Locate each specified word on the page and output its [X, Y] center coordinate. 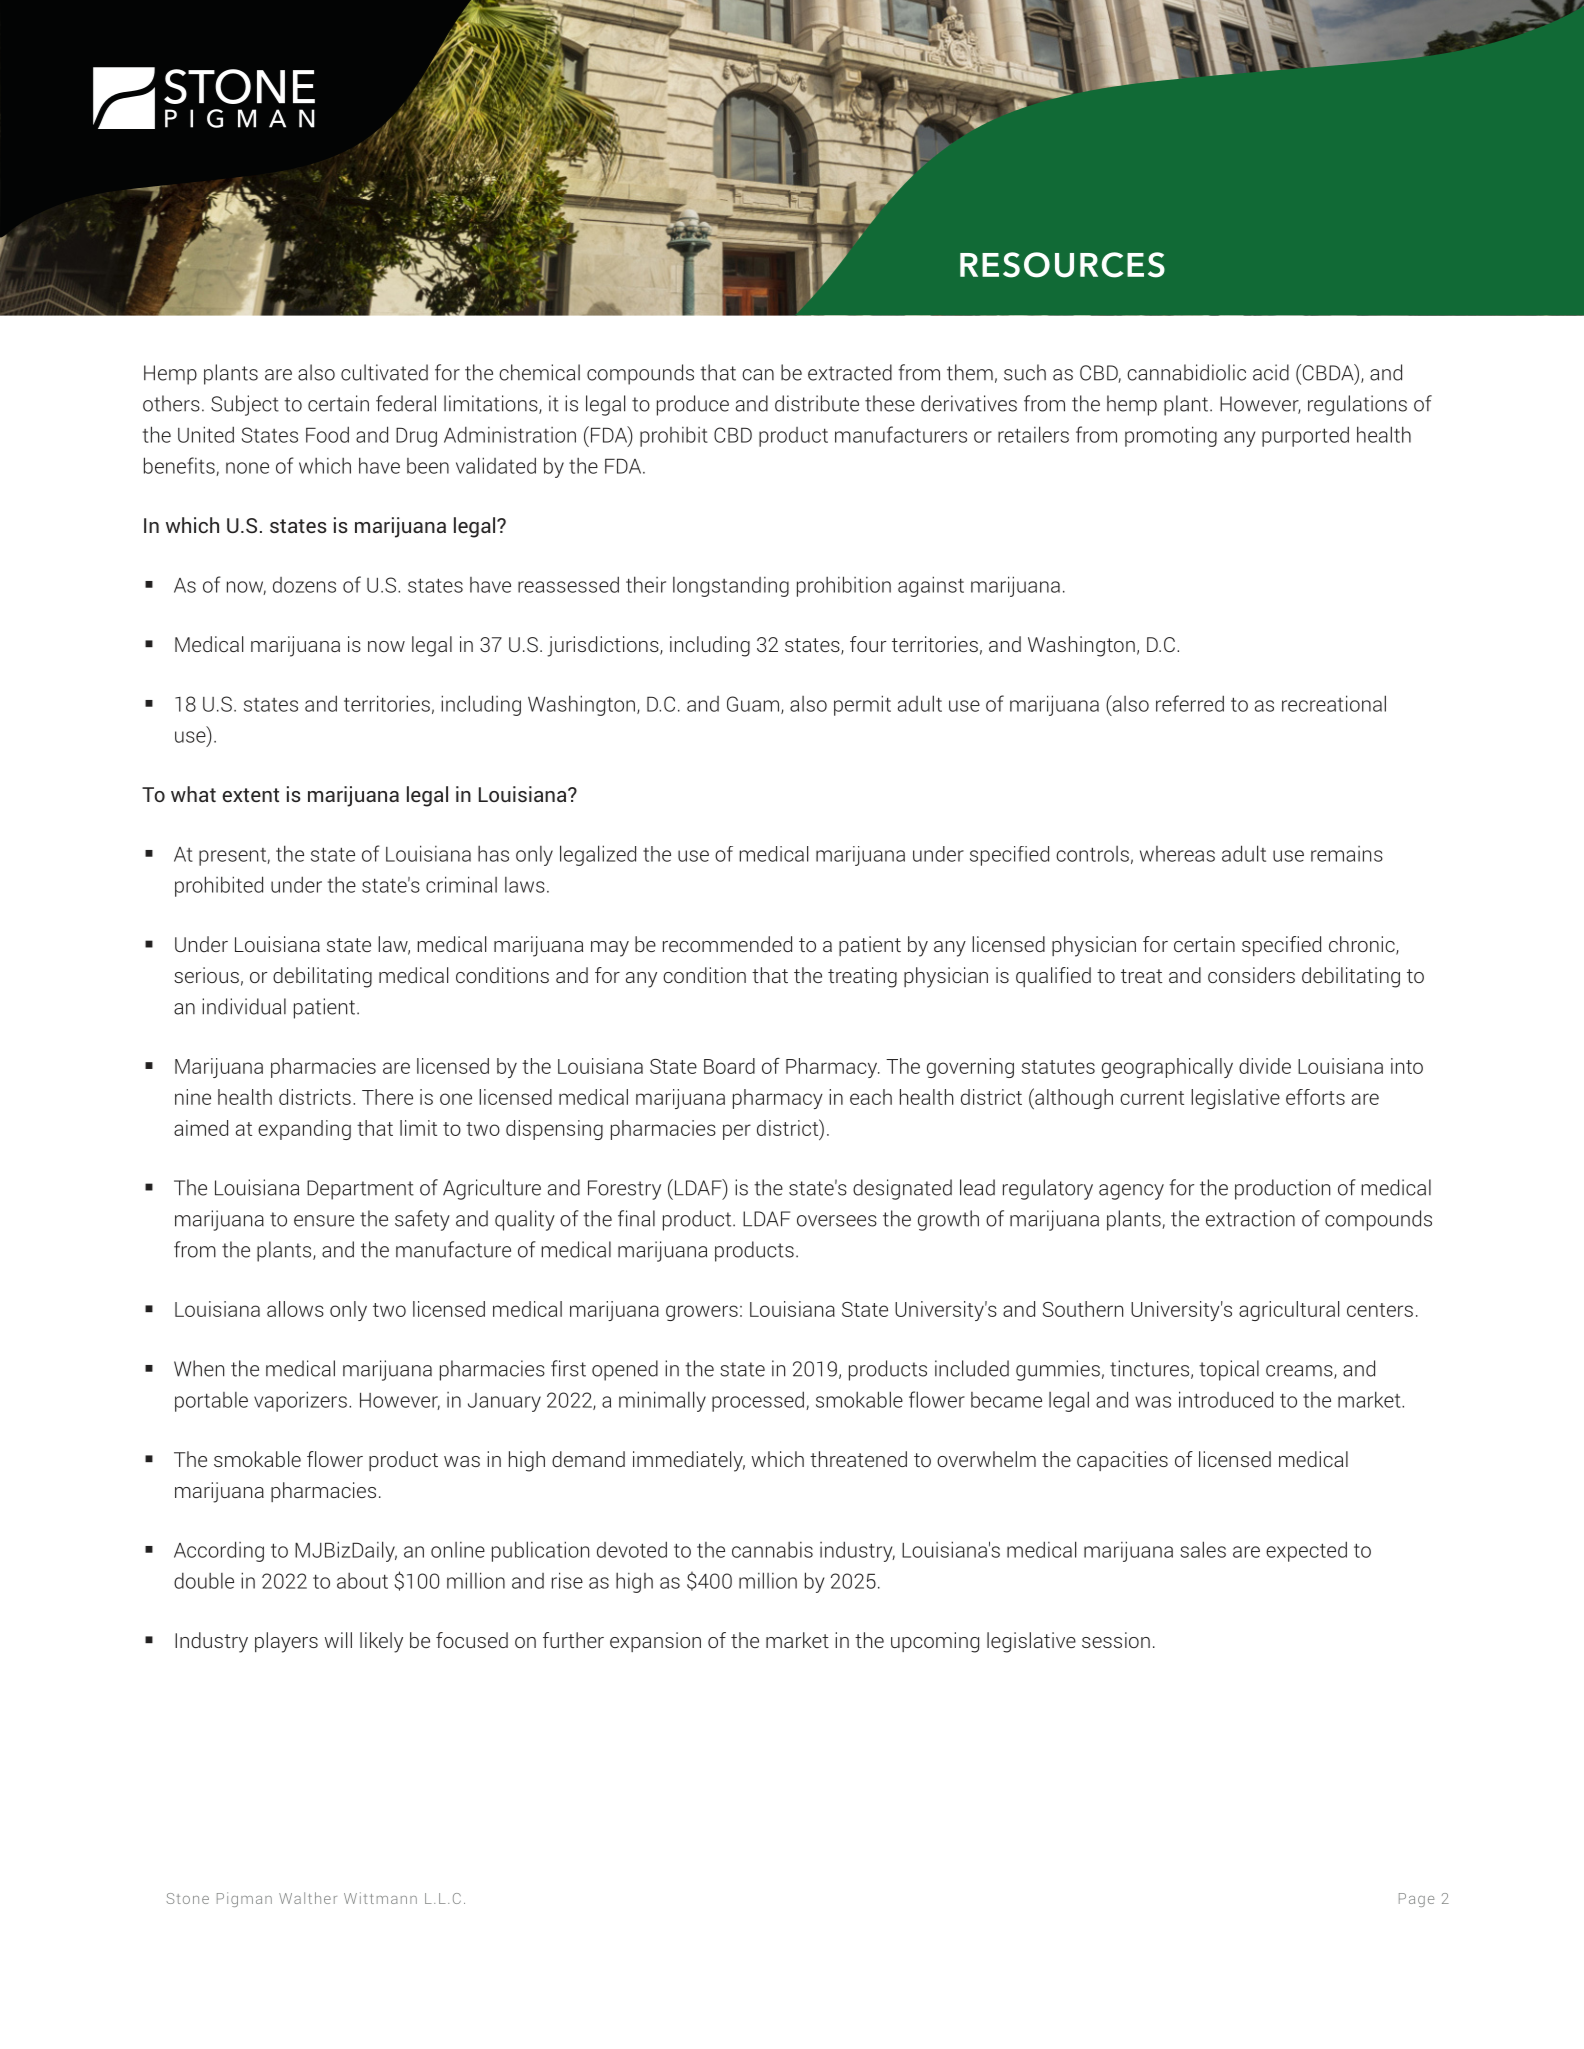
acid [1271, 372]
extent [250, 795]
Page [1416, 1900]
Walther [308, 1898]
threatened [858, 1459]
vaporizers [300, 1401]
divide [1265, 1066]
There [387, 1097]
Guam [754, 705]
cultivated [384, 372]
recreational [1334, 703]
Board [729, 1066]
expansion [655, 1642]
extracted [850, 372]
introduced [1226, 1399]
